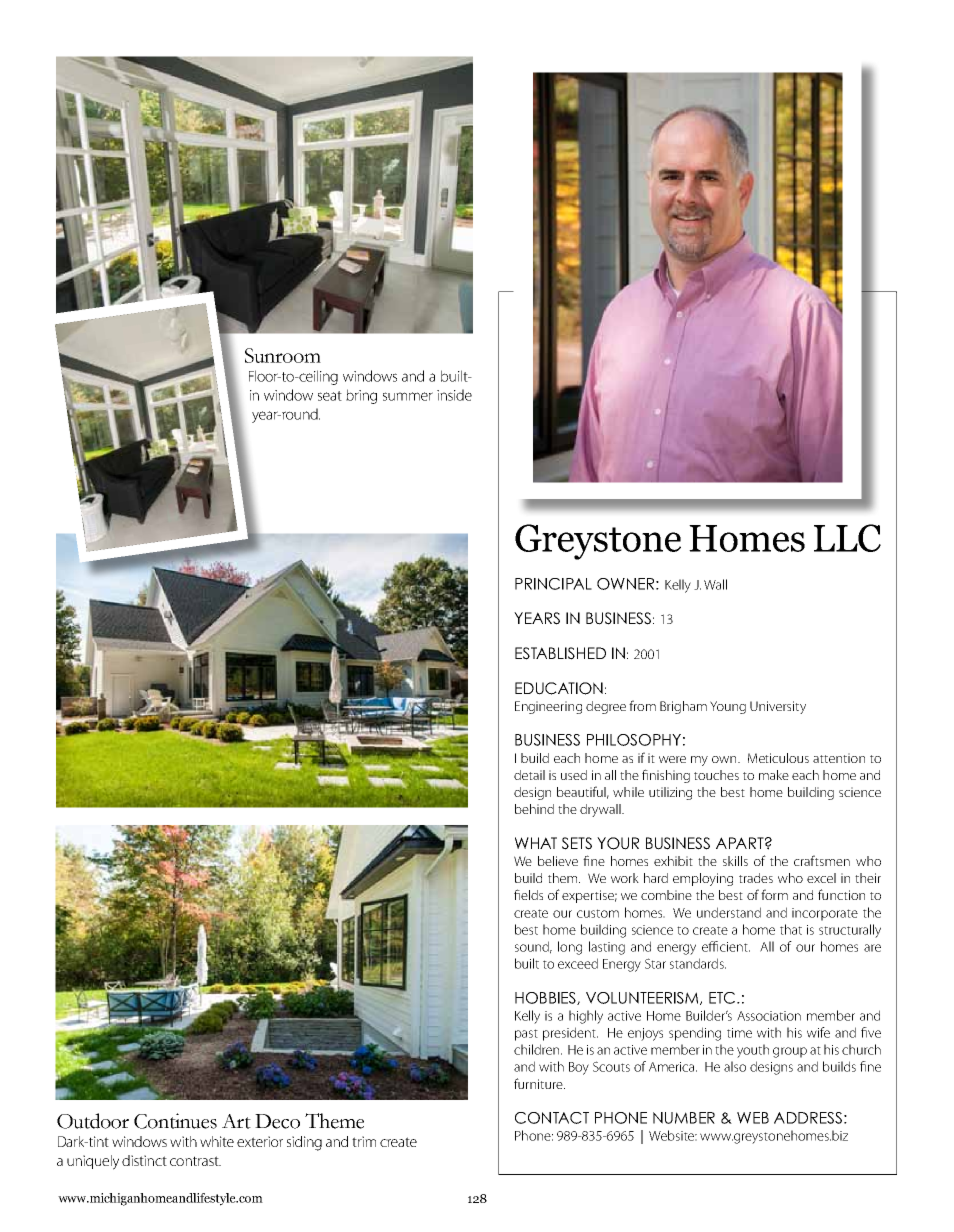  What do you see at coordinates (454, 395) in the document?
I see `inside` at bounding box center [454, 395].
